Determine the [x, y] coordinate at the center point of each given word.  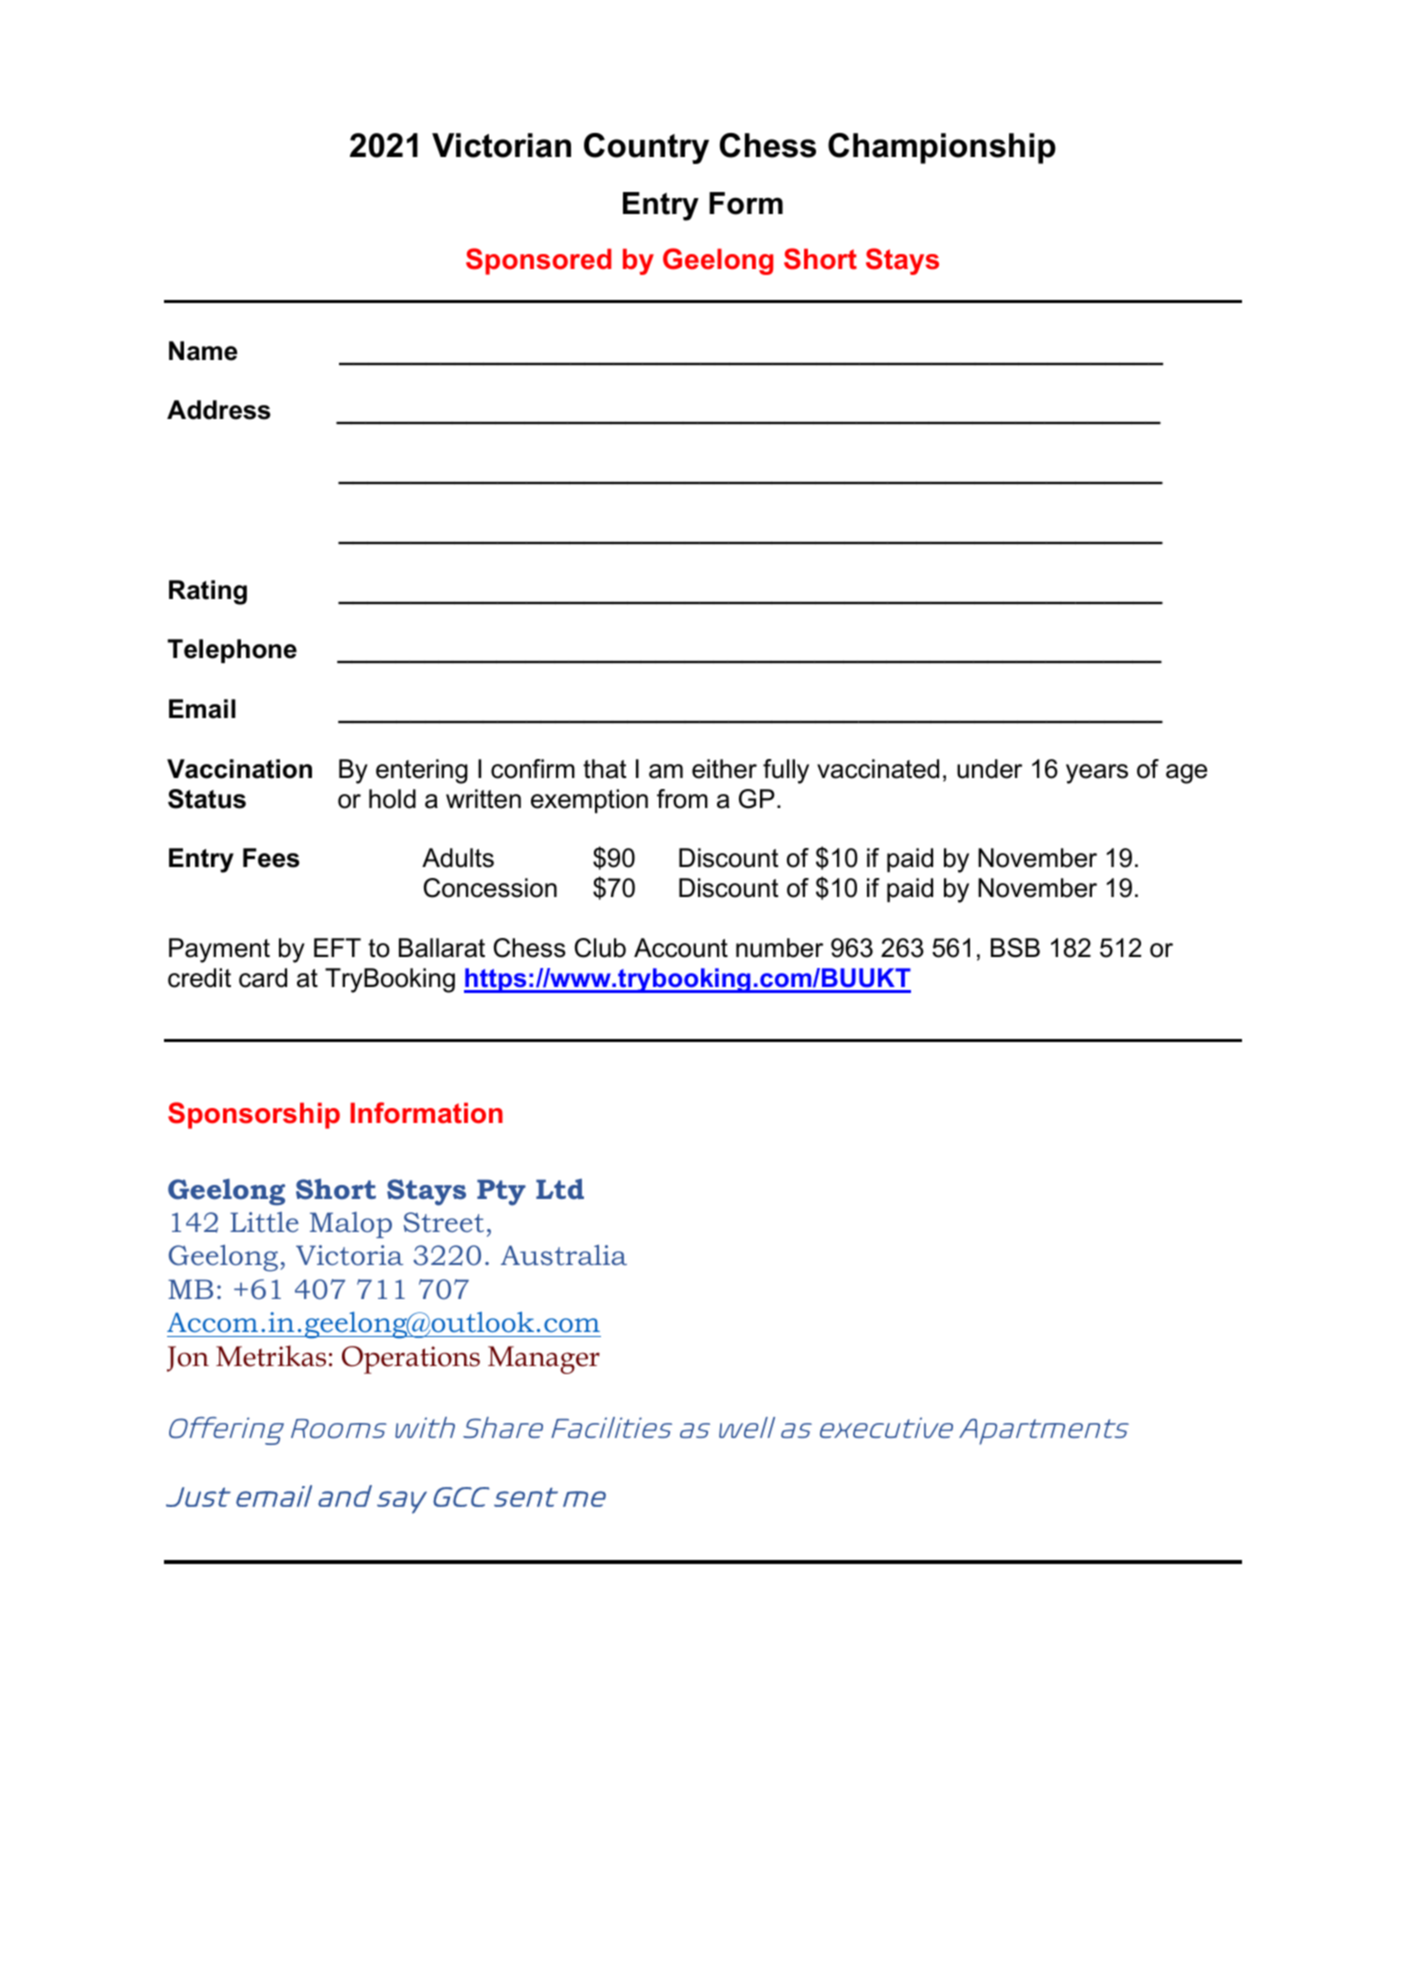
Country [646, 148]
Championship [942, 148]
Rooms [339, 1428]
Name [203, 351]
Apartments [1044, 1431]
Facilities [611, 1427]
